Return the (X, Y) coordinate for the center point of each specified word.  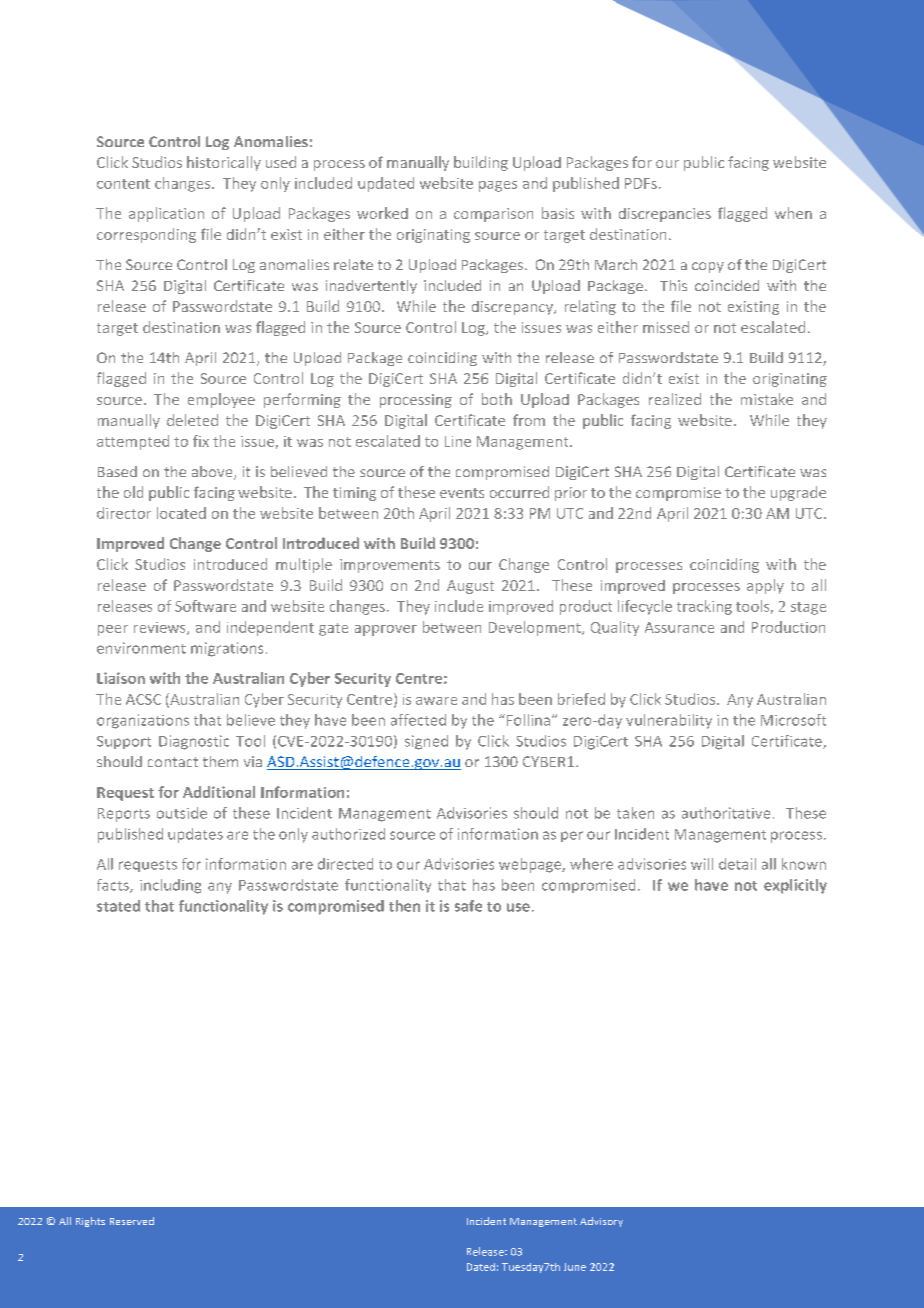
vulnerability (669, 721)
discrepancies (665, 215)
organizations (143, 721)
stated (118, 906)
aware (436, 701)
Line (458, 441)
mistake (767, 399)
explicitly (795, 886)
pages (498, 186)
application (166, 214)
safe (468, 906)
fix (201, 441)
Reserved (132, 1221)
